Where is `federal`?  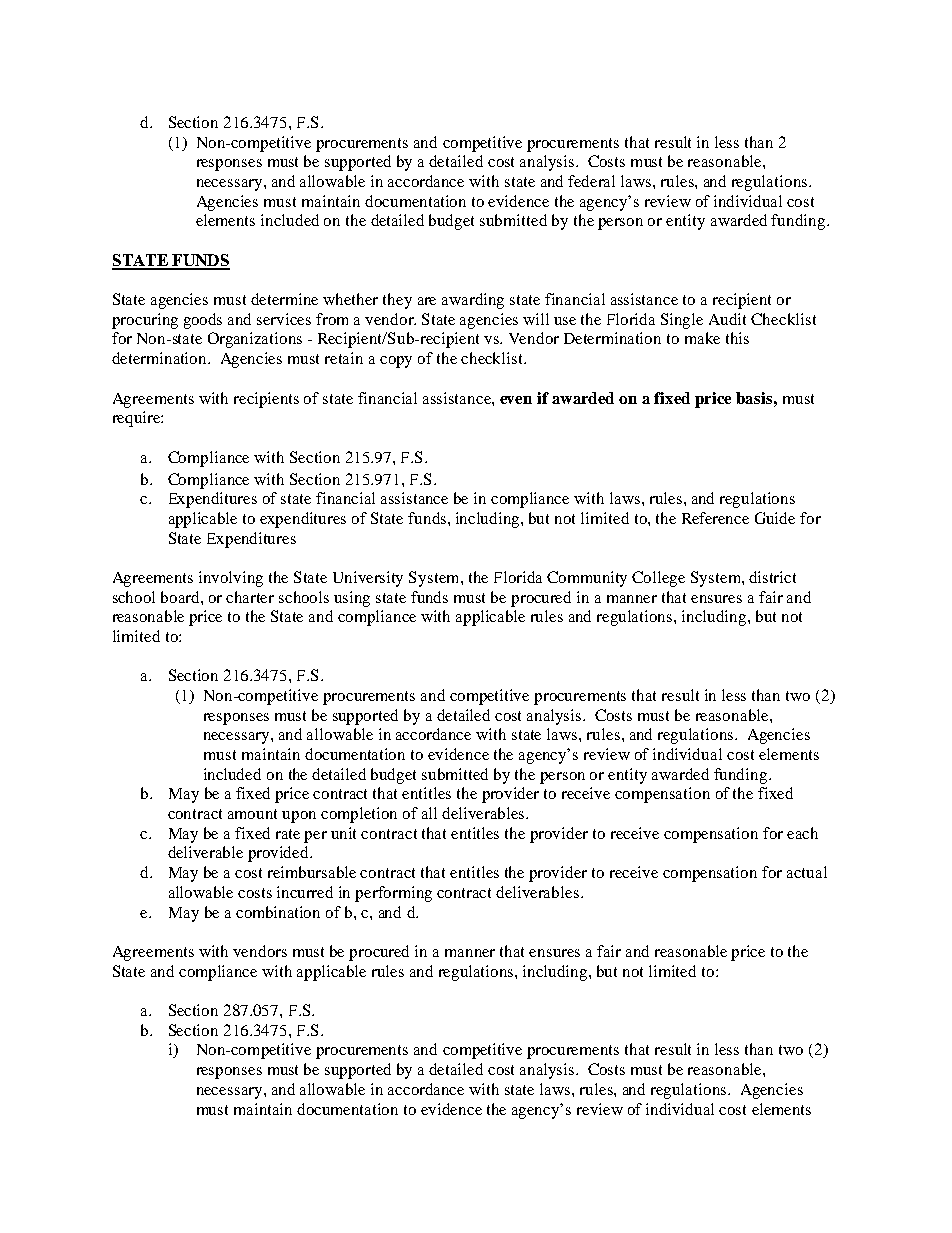
federal is located at coordinates (591, 181).
